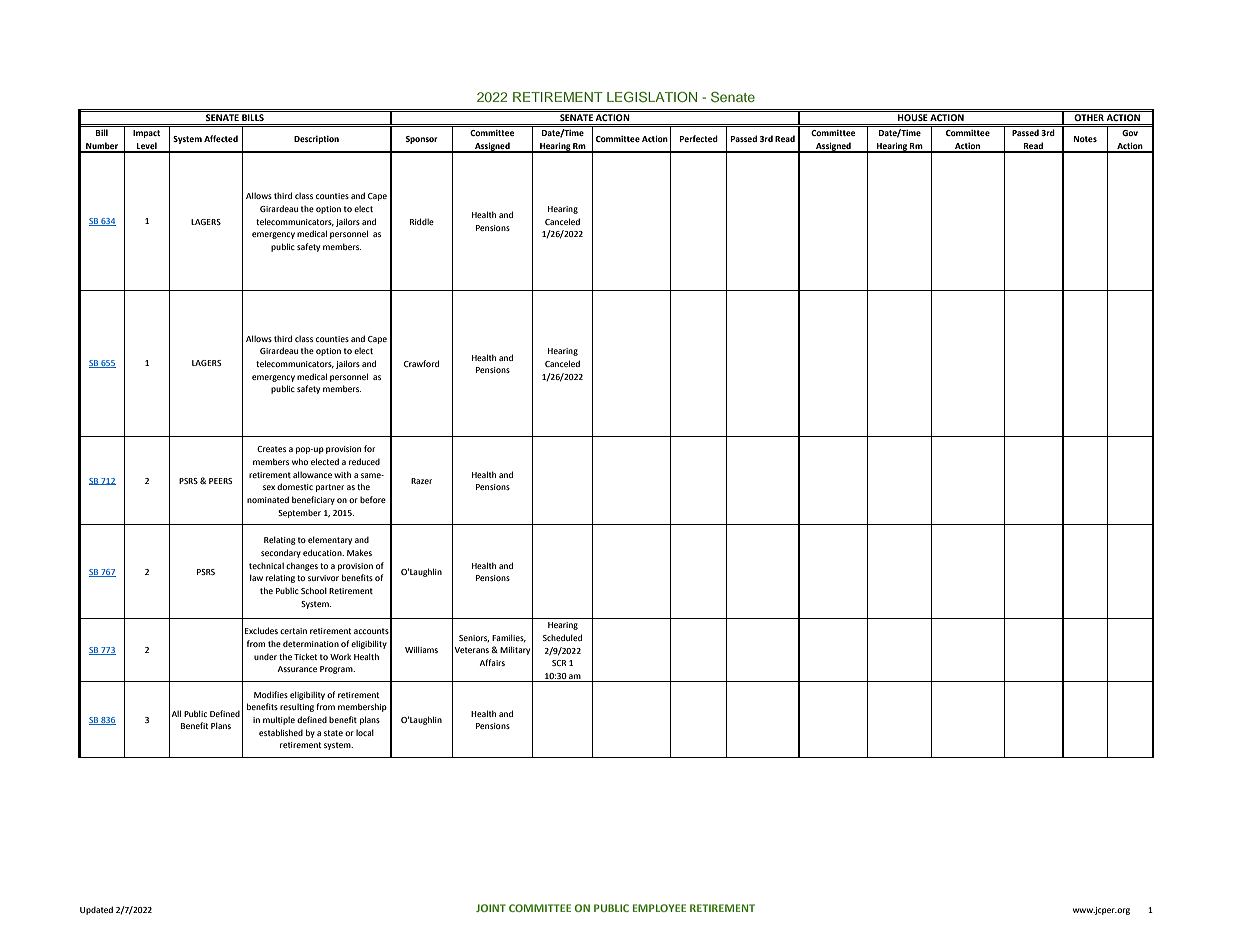  I want to click on Notes, so click(1085, 139).
